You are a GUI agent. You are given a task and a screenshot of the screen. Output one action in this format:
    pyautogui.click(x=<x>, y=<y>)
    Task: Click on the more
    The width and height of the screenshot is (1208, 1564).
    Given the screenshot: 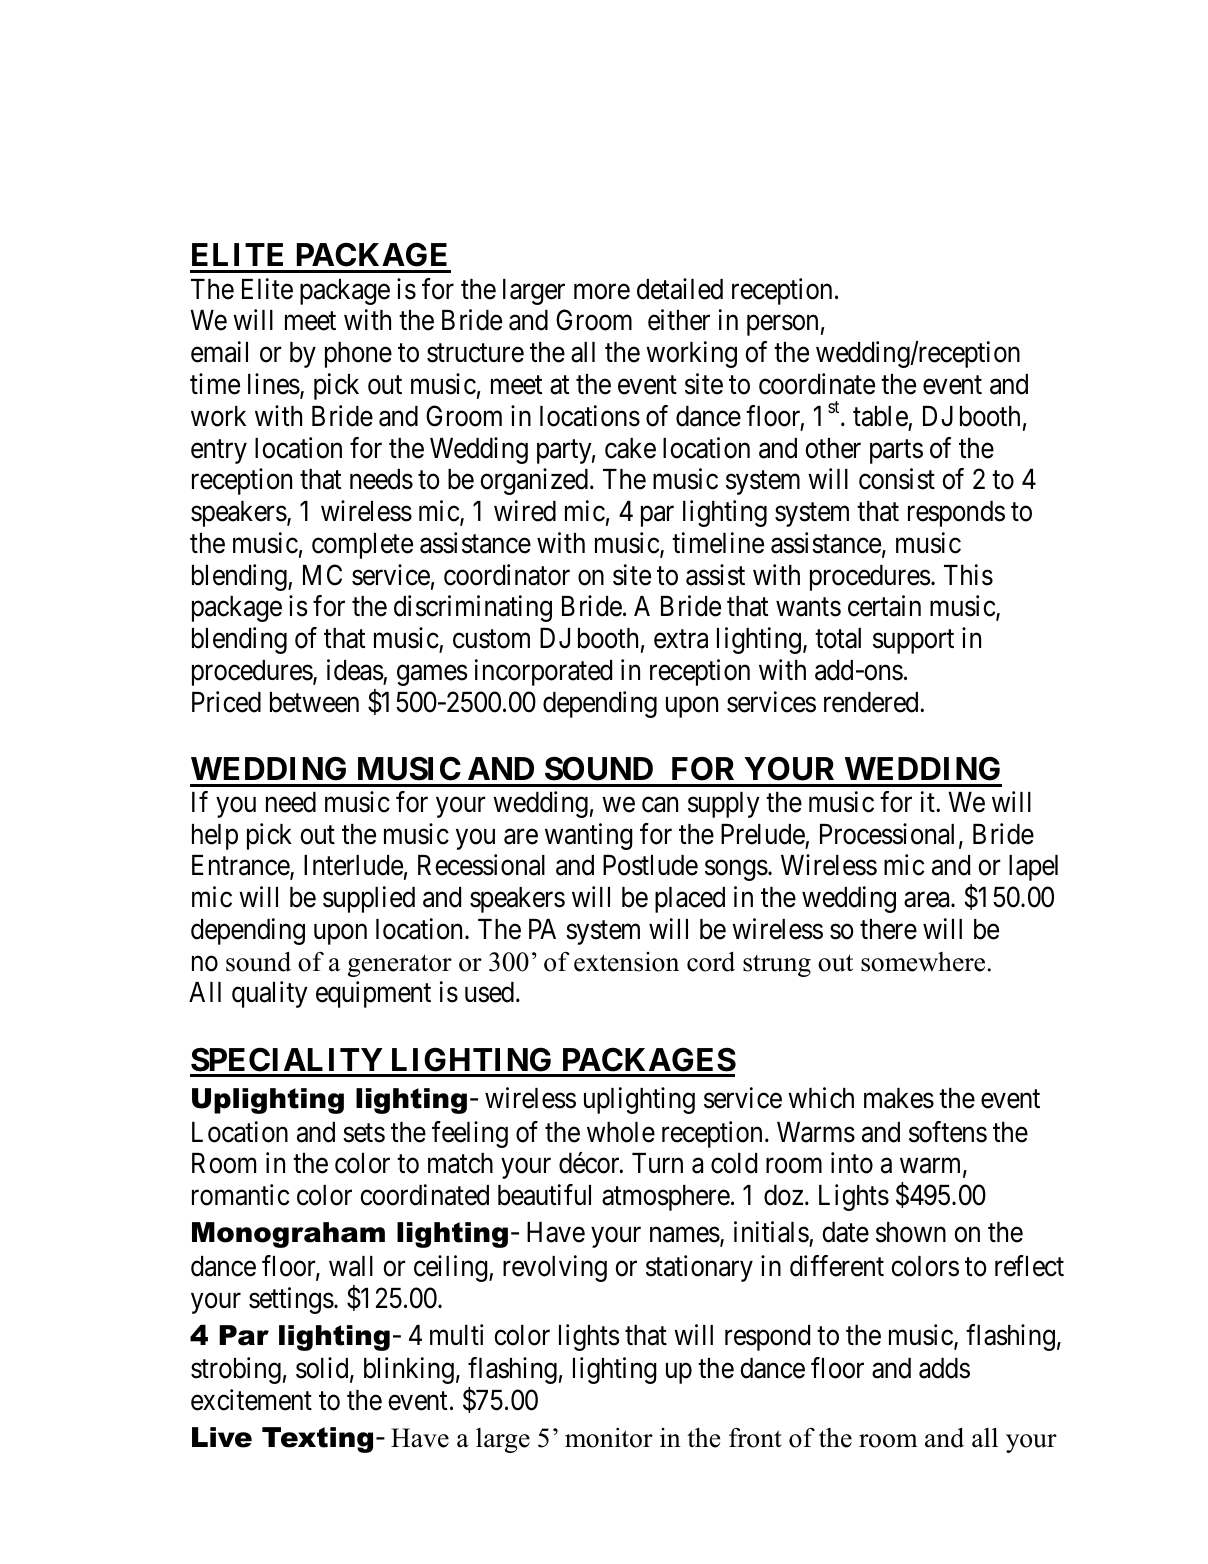 What is the action you would take?
    pyautogui.click(x=602, y=292)
